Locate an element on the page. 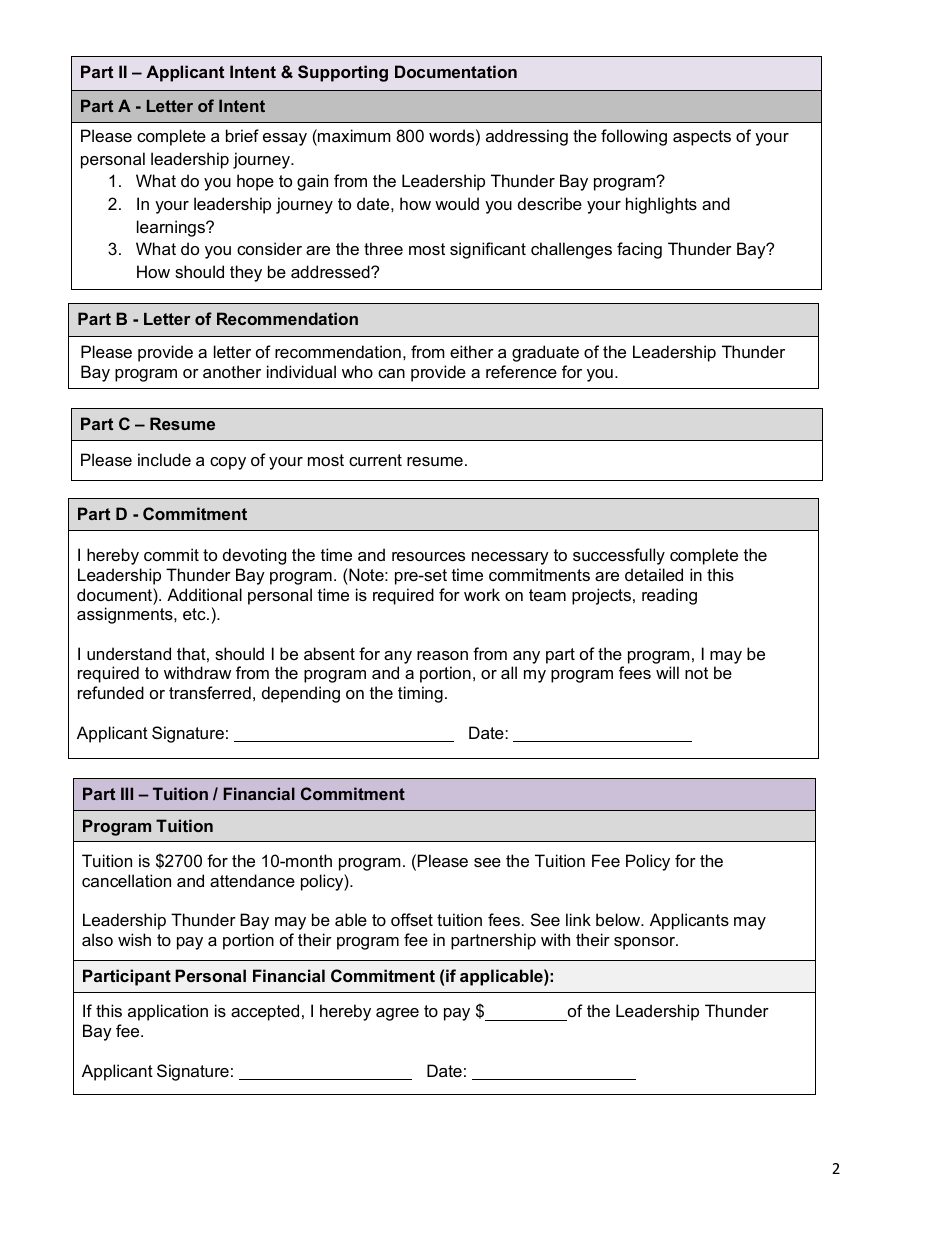  agree is located at coordinates (397, 1014).
